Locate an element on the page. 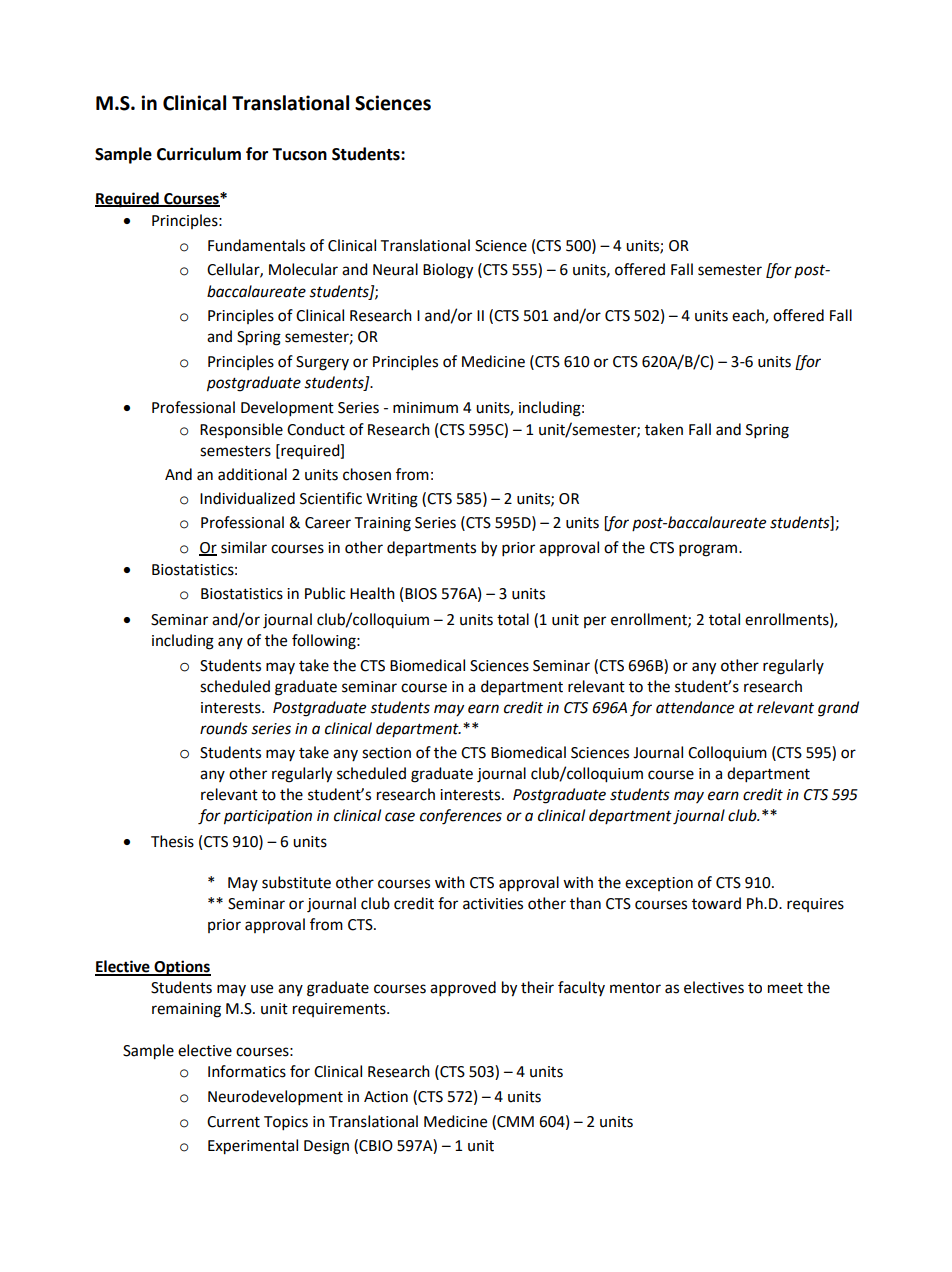 The width and height of the document is (952, 1272). attendance is located at coordinates (695, 707).
